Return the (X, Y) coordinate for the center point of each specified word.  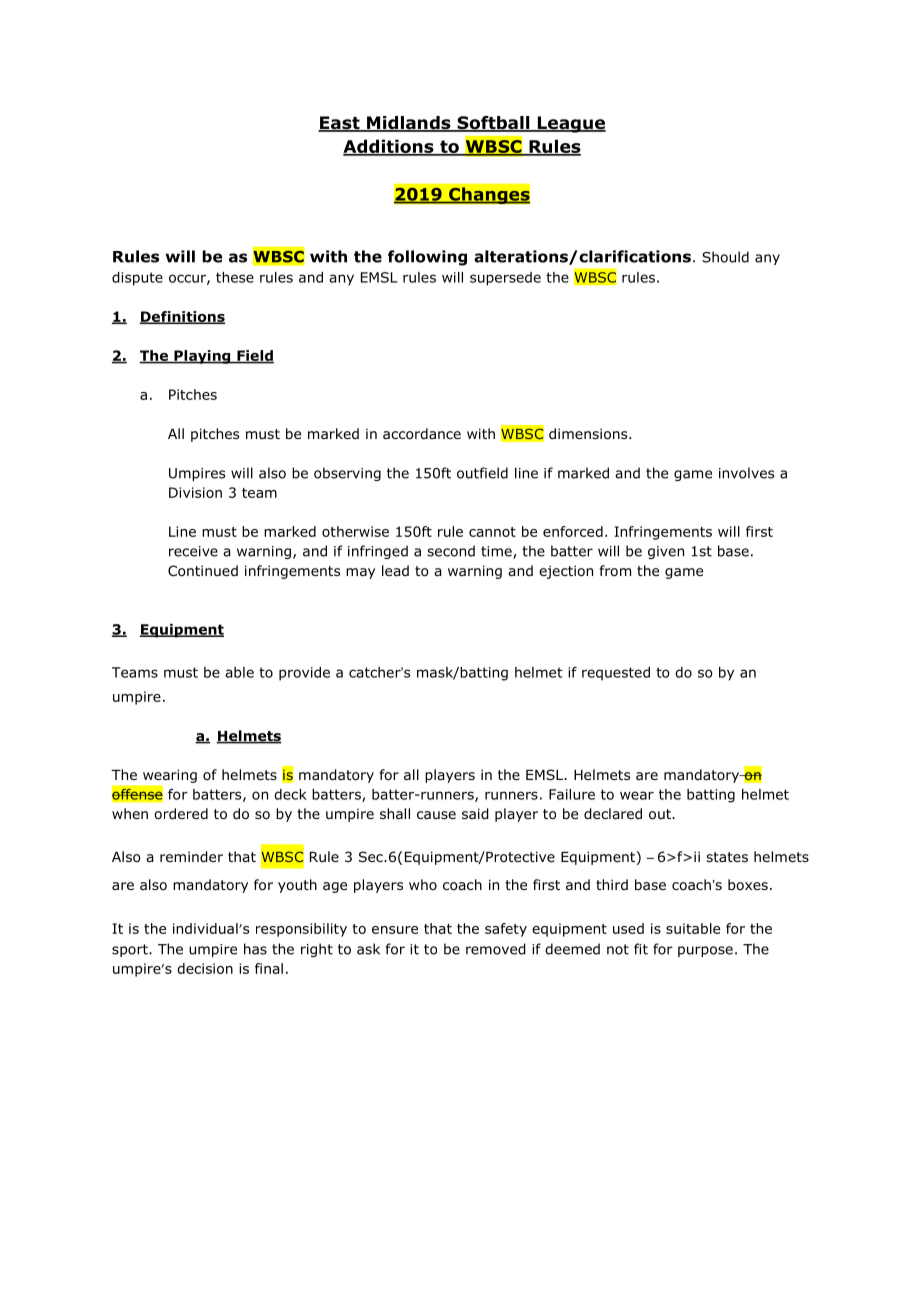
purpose (705, 951)
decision (205, 968)
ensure (395, 930)
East (340, 124)
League (570, 124)
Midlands (409, 124)
